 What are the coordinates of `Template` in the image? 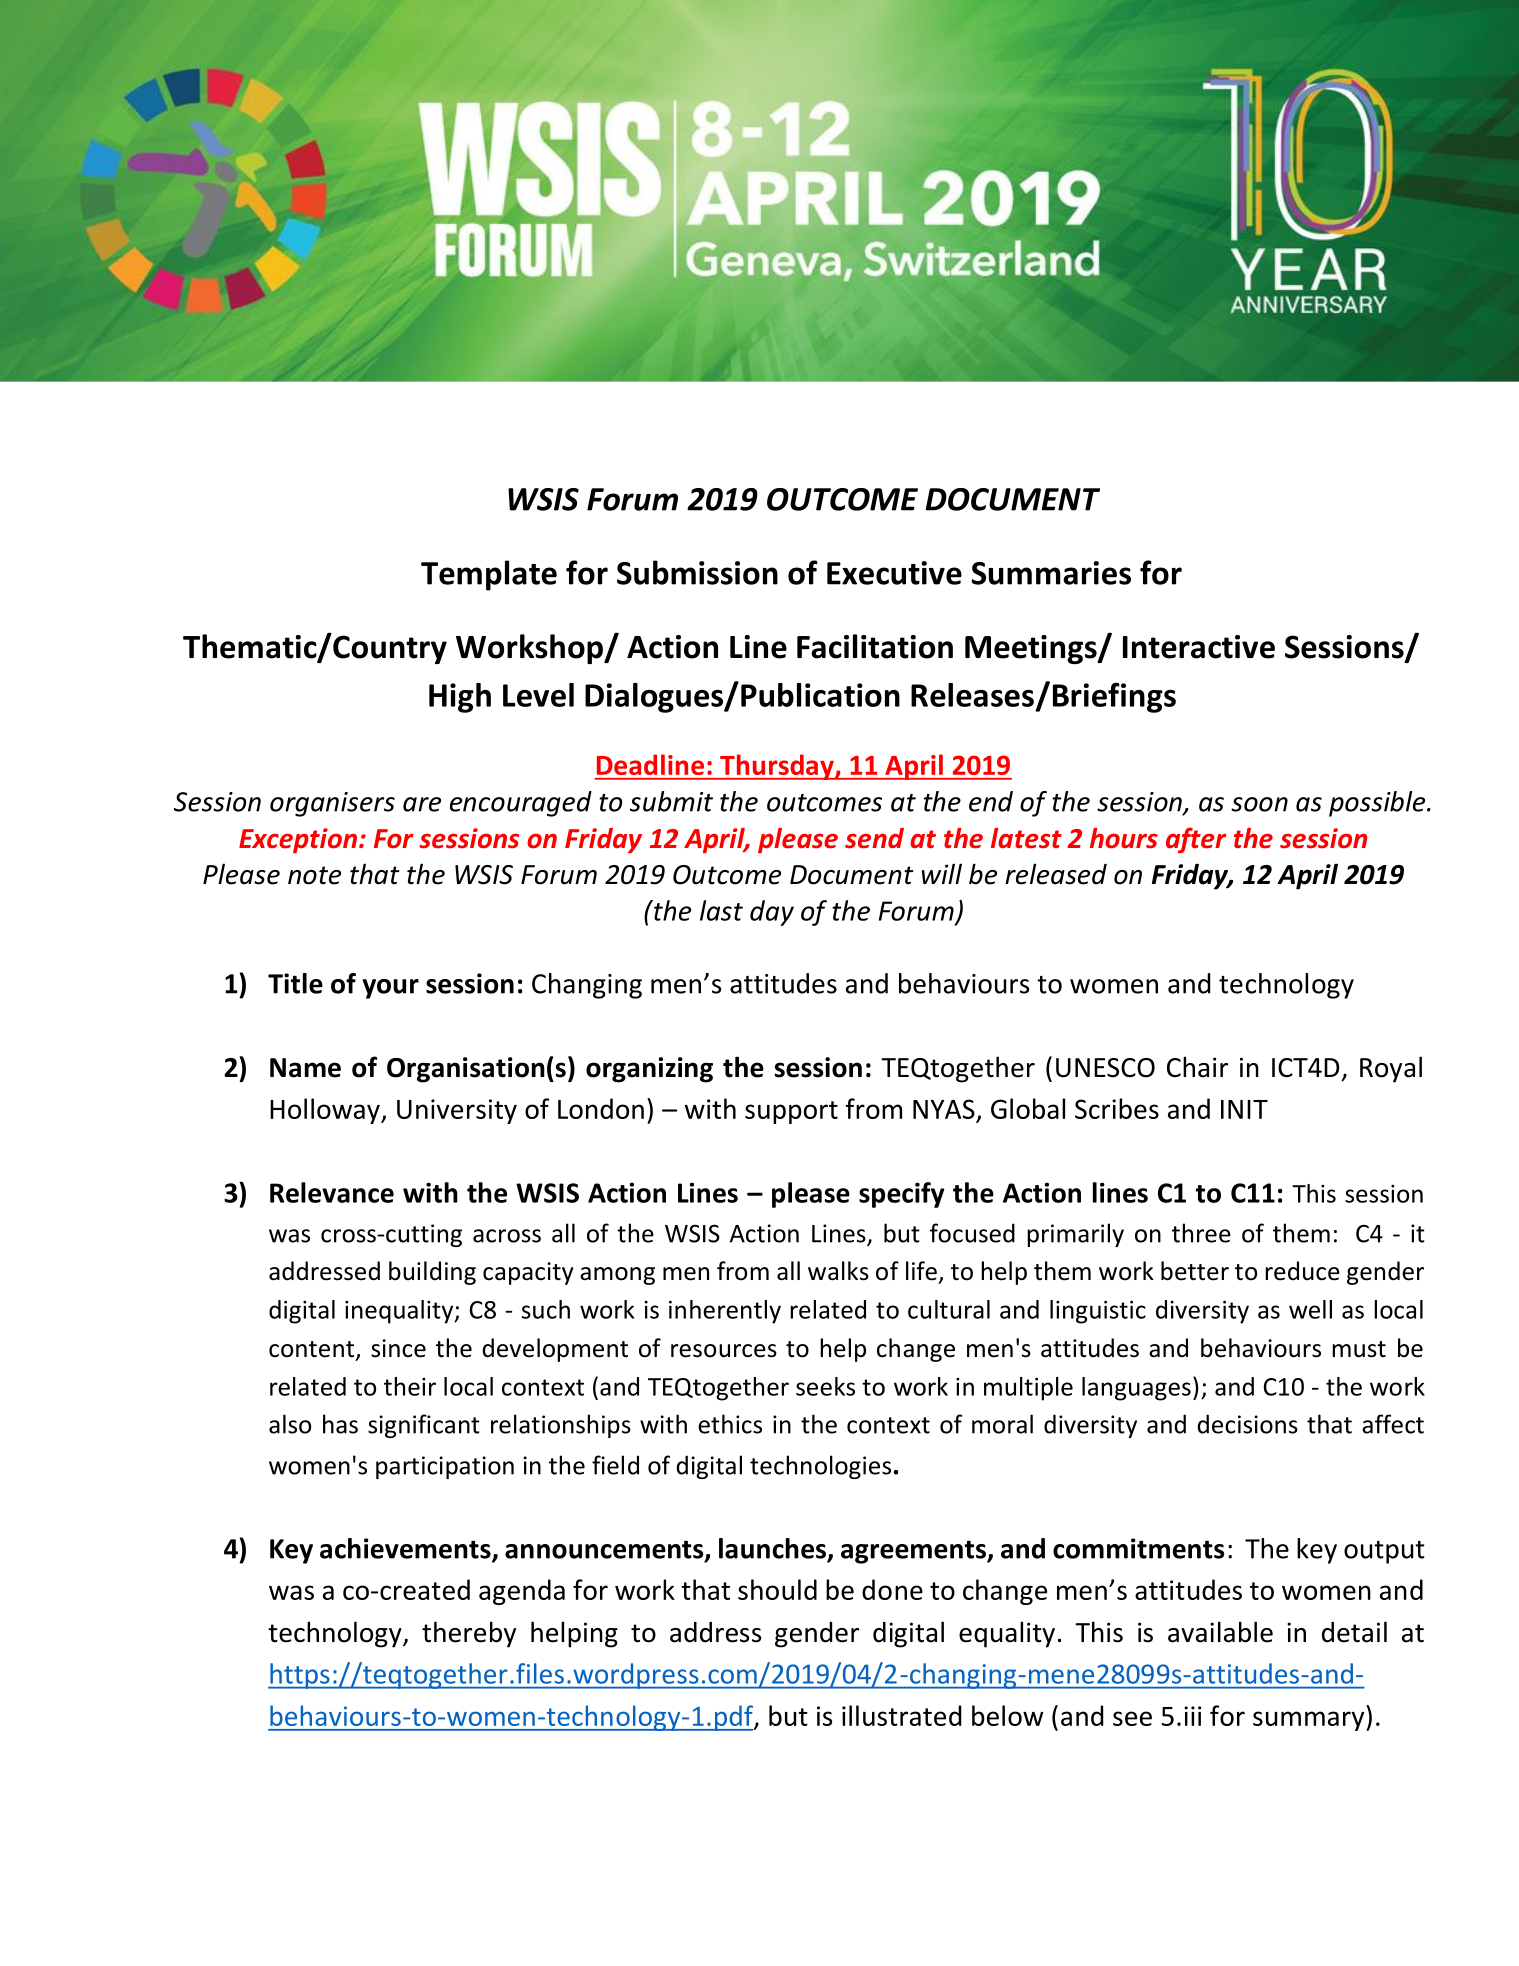 It's located at (489, 575).
